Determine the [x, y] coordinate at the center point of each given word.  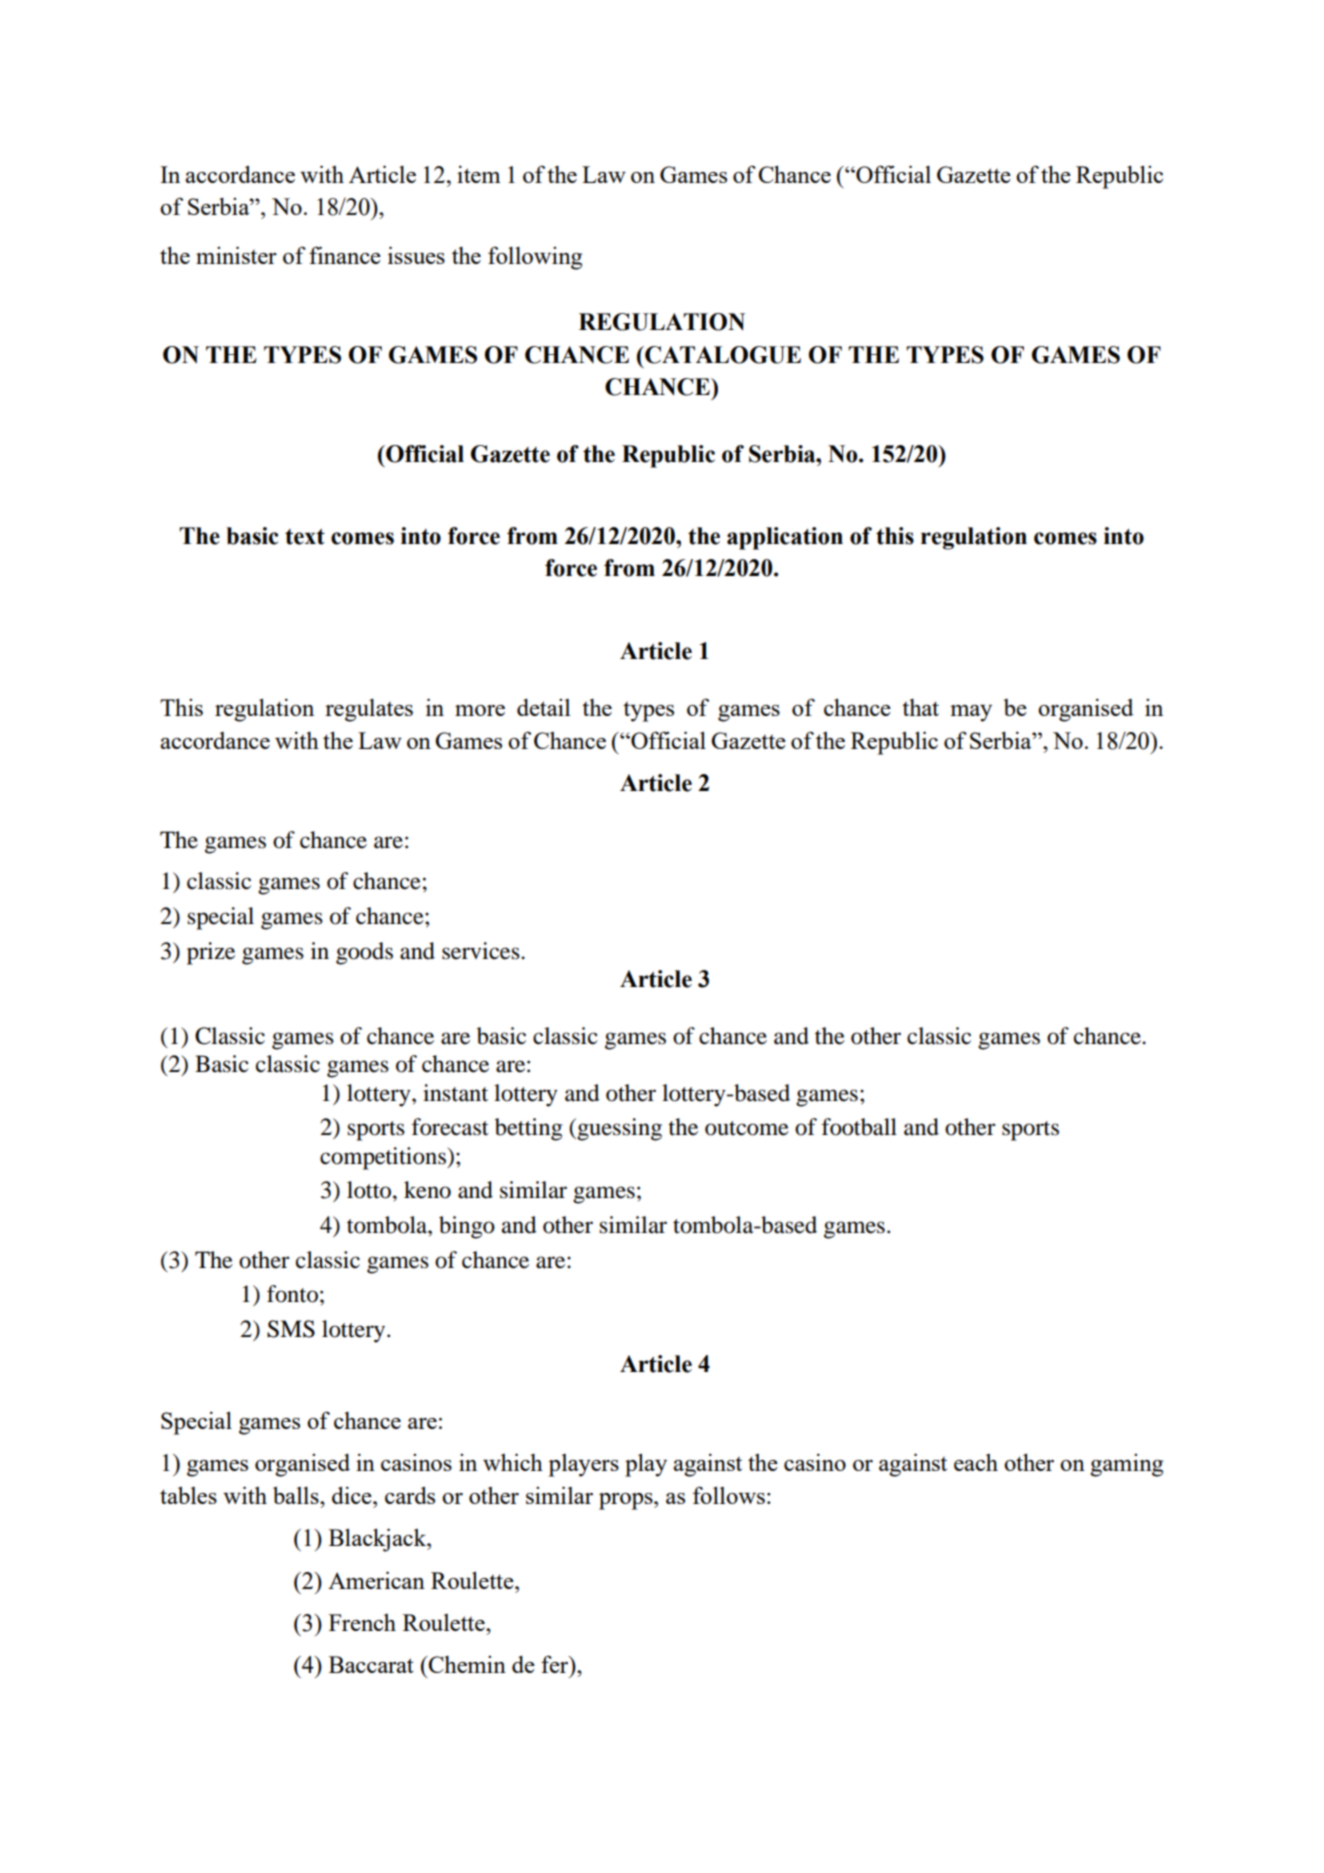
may [971, 713]
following [535, 258]
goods [364, 953]
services [482, 951]
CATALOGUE [722, 355]
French [362, 1622]
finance [345, 255]
